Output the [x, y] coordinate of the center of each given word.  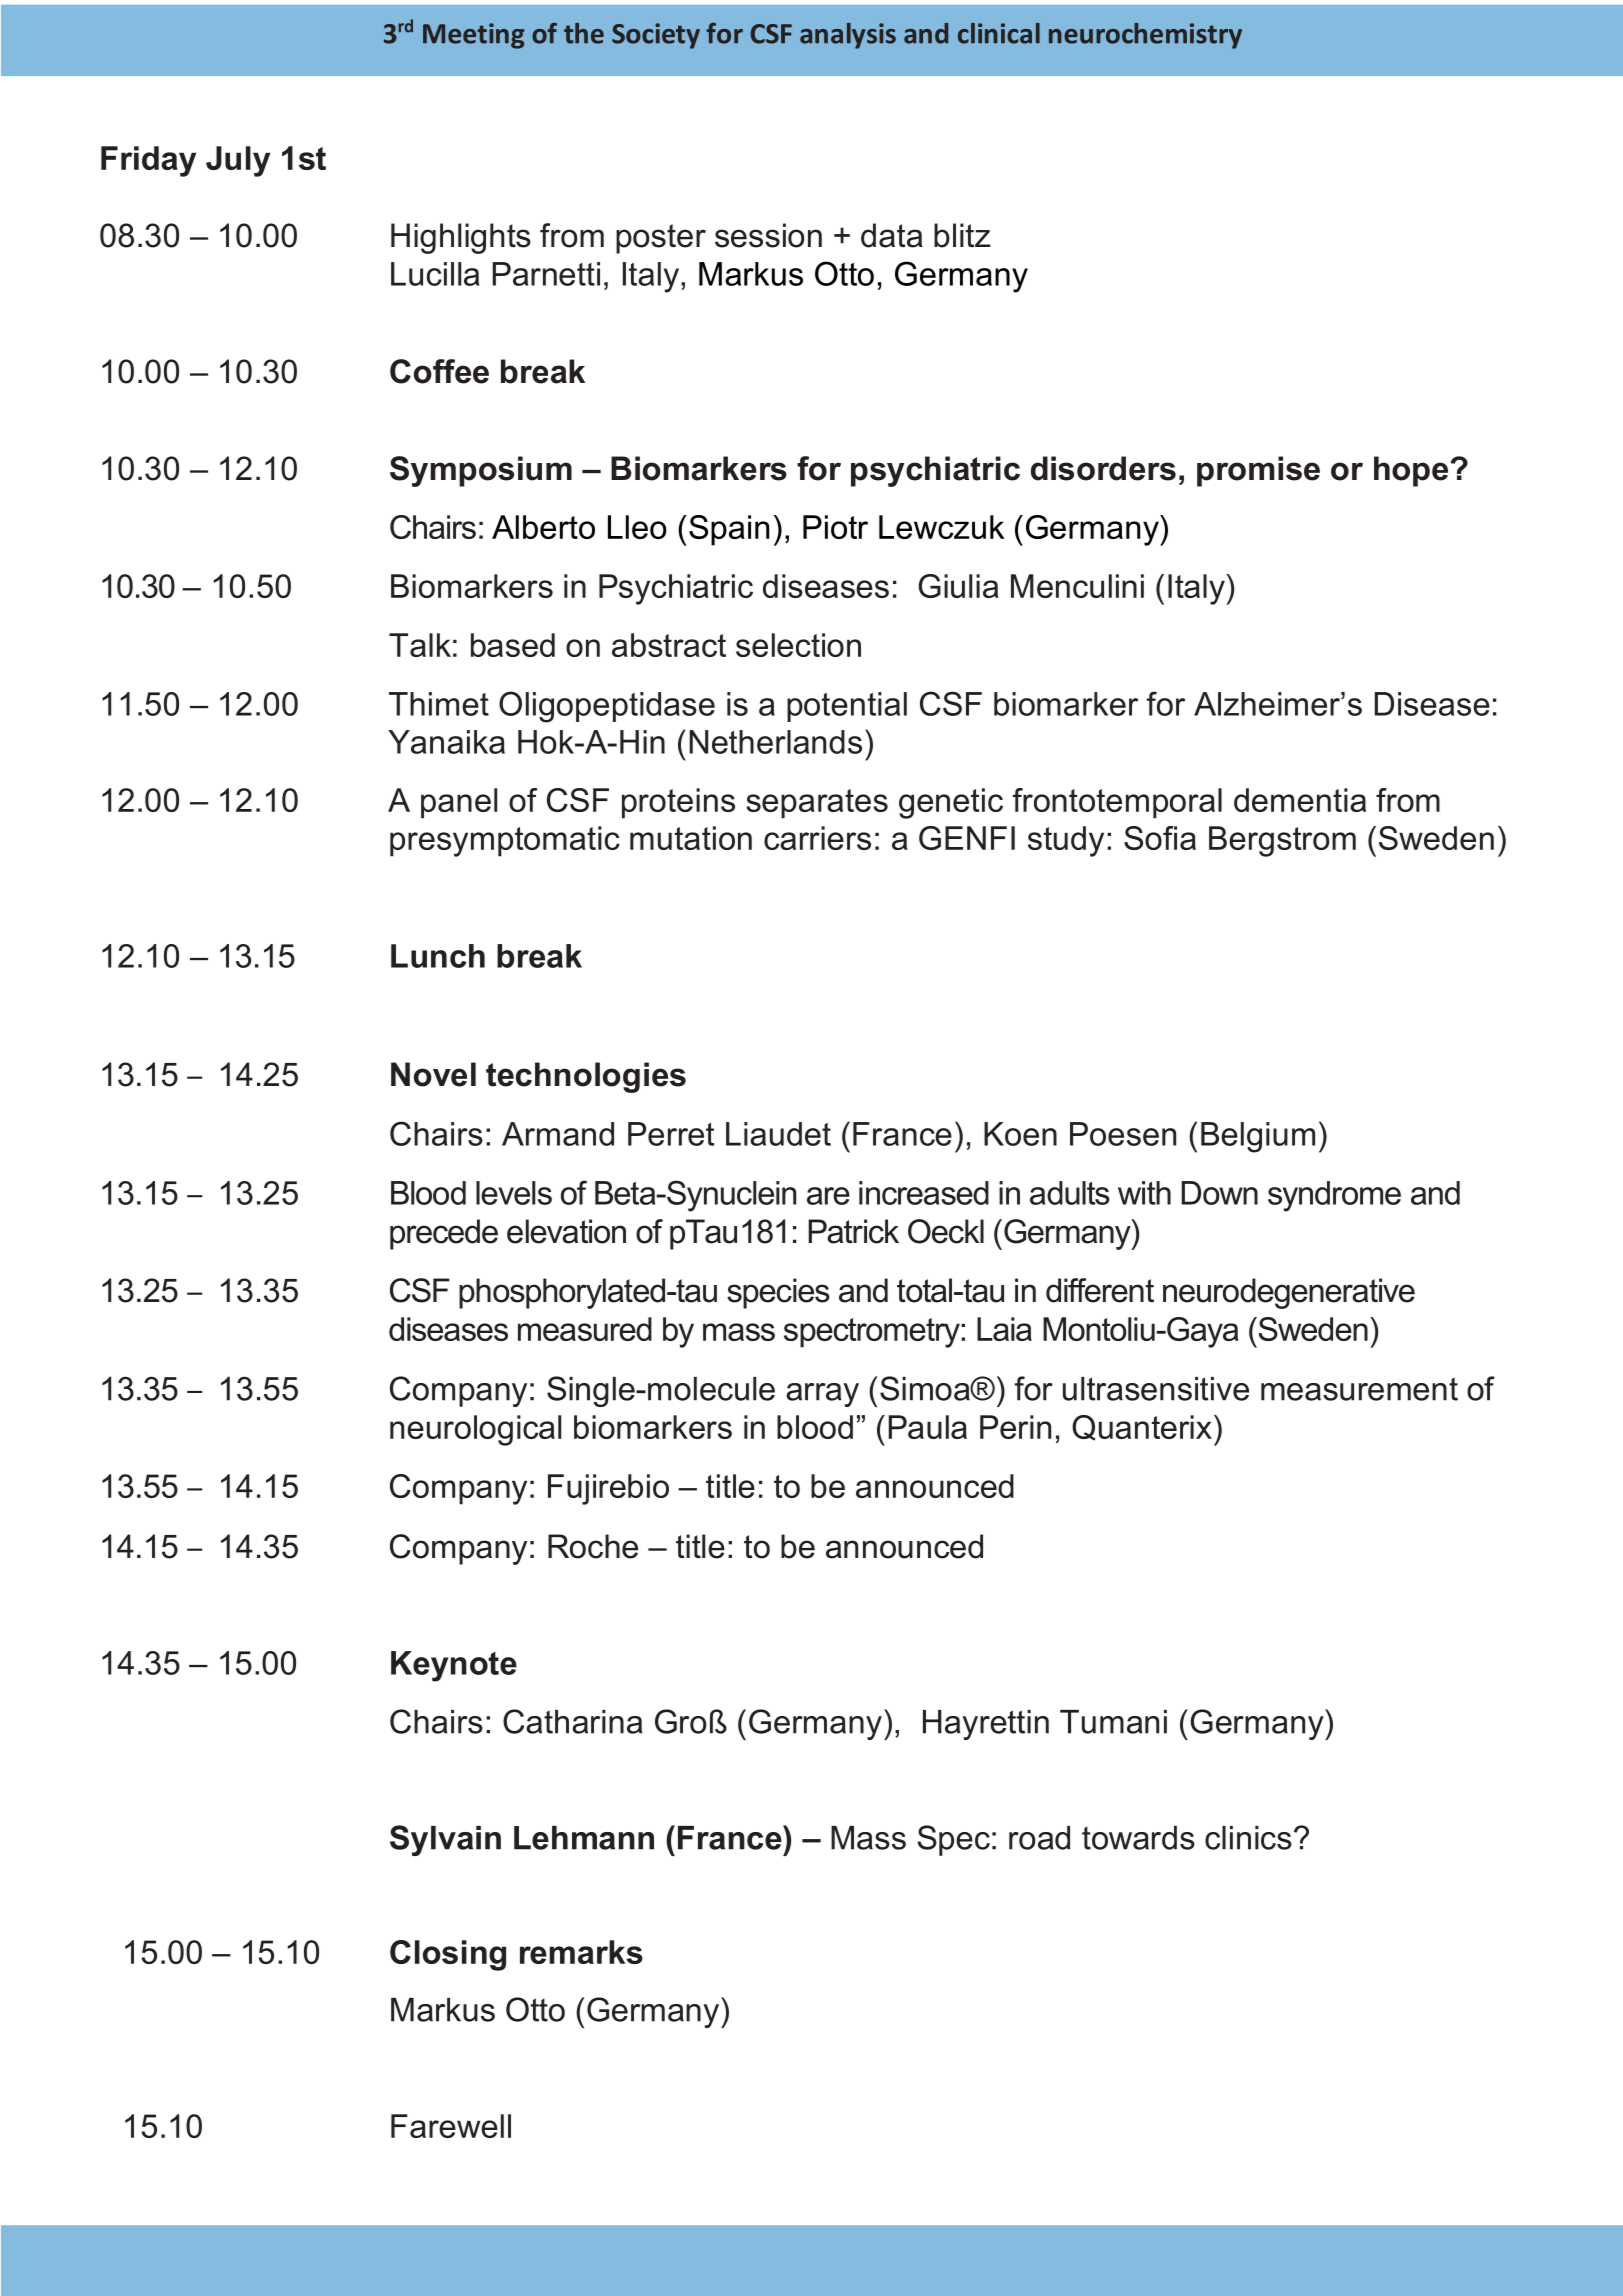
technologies [586, 1077]
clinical [999, 33]
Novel [433, 1074]
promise [1258, 471]
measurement [1359, 1389]
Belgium [1258, 1137]
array [822, 1395]
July [238, 161]
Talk [420, 645]
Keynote [454, 1666]
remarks [581, 1952]
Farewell [451, 2126]
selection [798, 645]
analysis [848, 36]
